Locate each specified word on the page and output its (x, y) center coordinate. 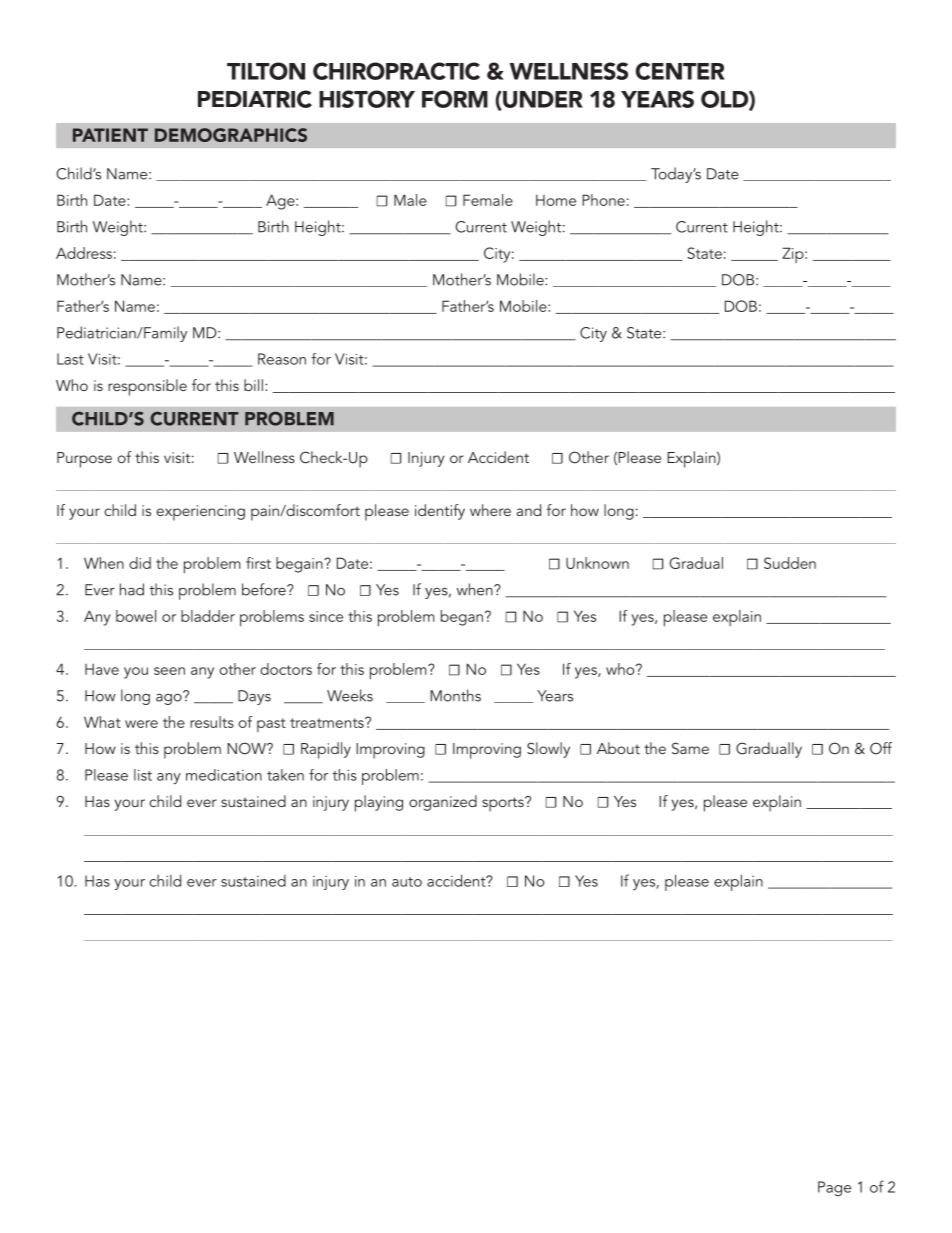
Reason (282, 359)
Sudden (790, 563)
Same (690, 748)
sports (504, 804)
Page (834, 1188)
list (143, 775)
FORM (455, 99)
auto (407, 882)
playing (379, 803)
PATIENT (110, 135)
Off (881, 748)
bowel (136, 616)
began (462, 618)
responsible (147, 387)
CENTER (680, 71)
